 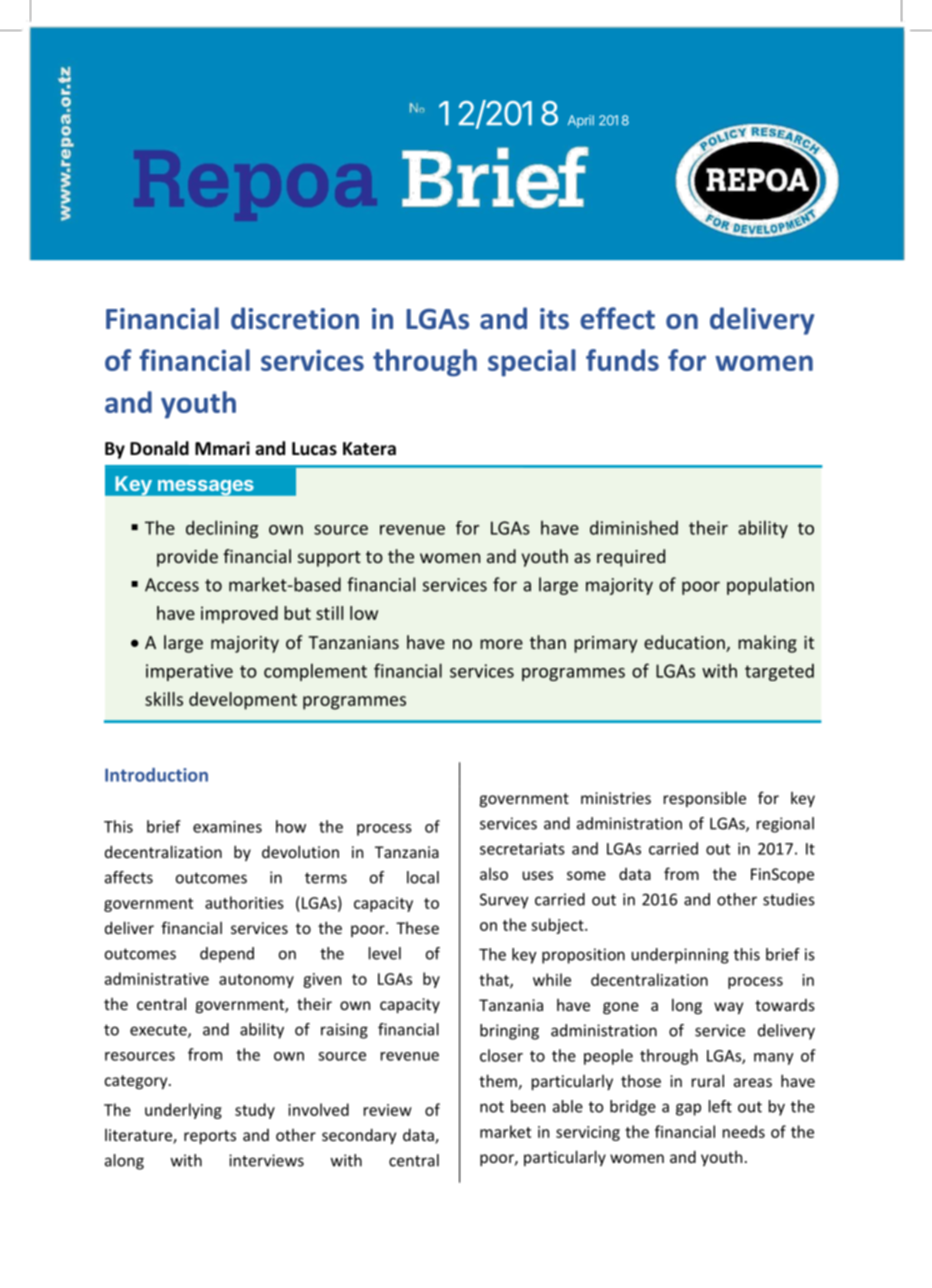 What do you see at coordinates (494, 874) in the document?
I see `also` at bounding box center [494, 874].
